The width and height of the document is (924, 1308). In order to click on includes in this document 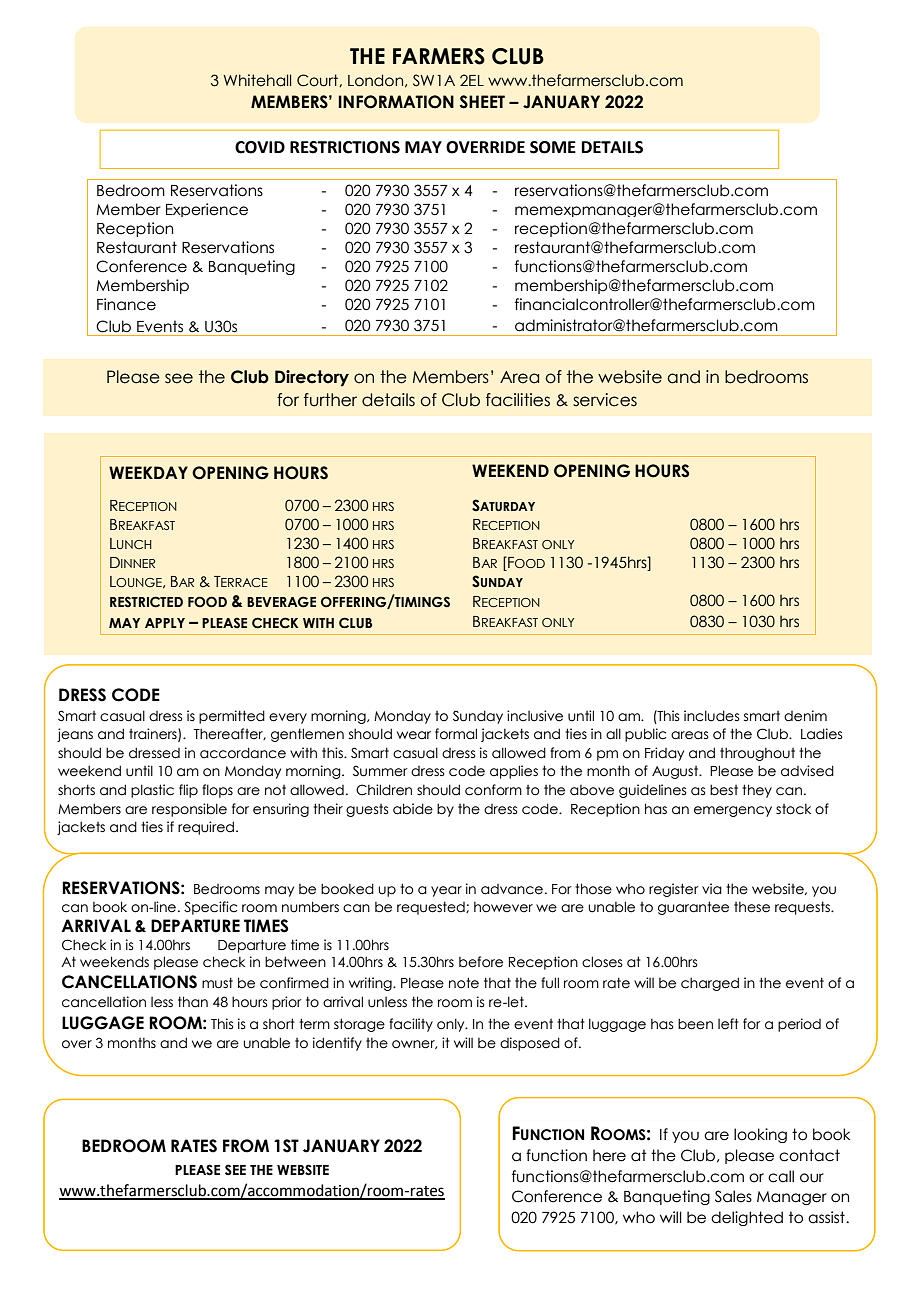, I will do `click(711, 716)`.
